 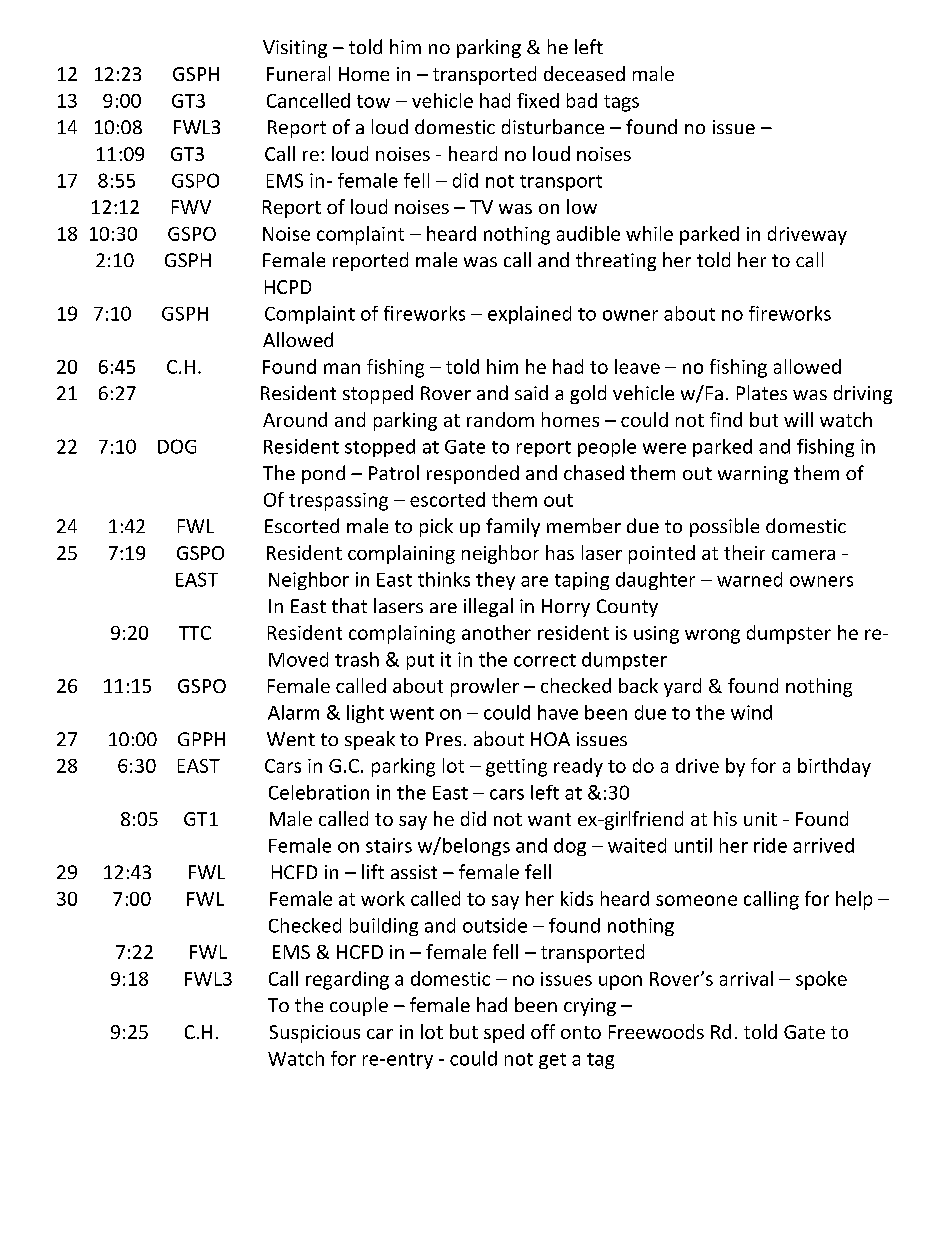 I want to click on fixed, so click(x=538, y=100).
